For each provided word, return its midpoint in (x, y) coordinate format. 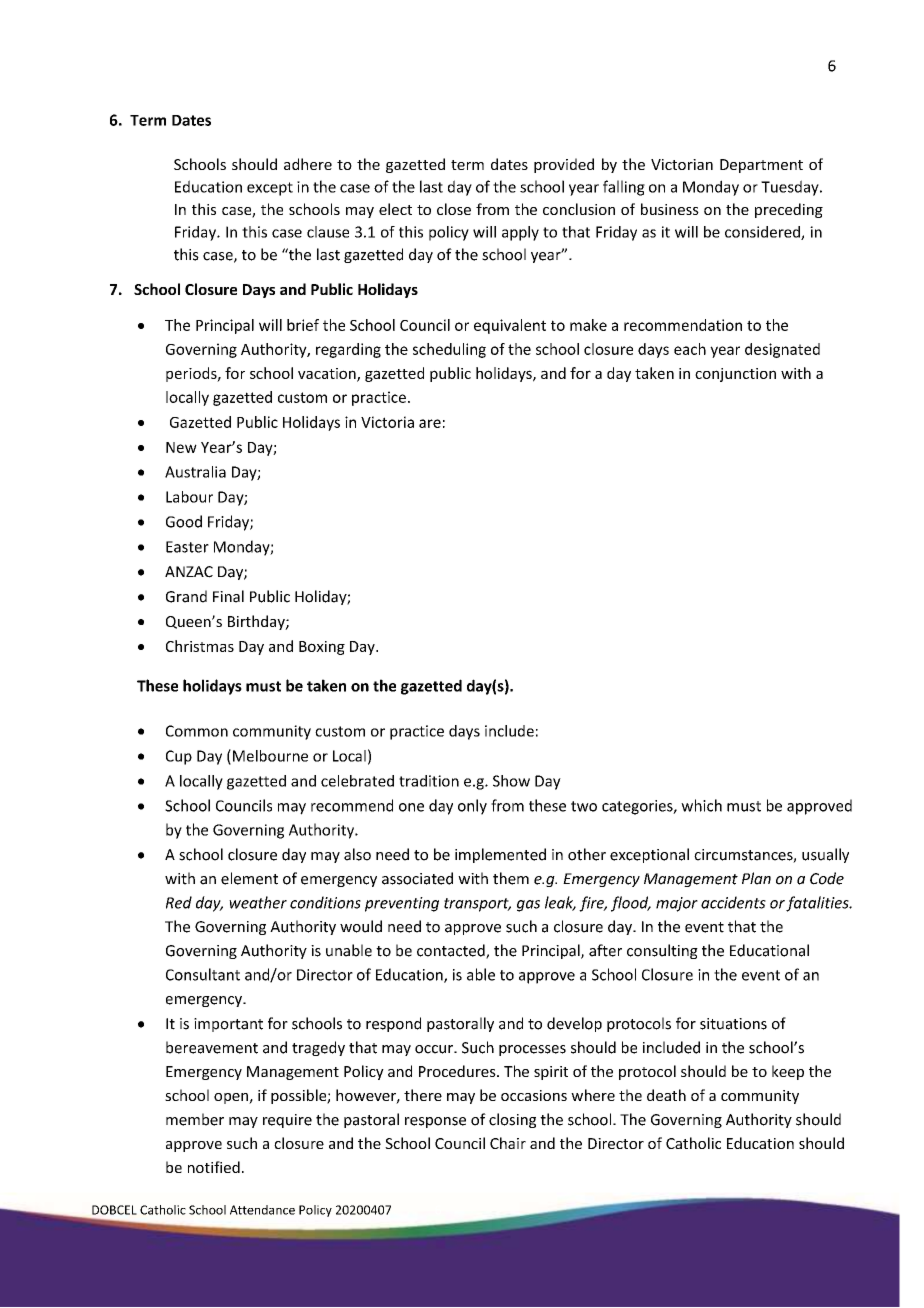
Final (228, 596)
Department (761, 166)
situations (733, 1024)
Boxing (322, 648)
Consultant (203, 974)
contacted (452, 951)
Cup (179, 757)
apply (520, 233)
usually (825, 855)
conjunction (735, 375)
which (701, 805)
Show (511, 781)
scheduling (449, 350)
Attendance (262, 1210)
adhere (308, 164)
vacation (328, 374)
